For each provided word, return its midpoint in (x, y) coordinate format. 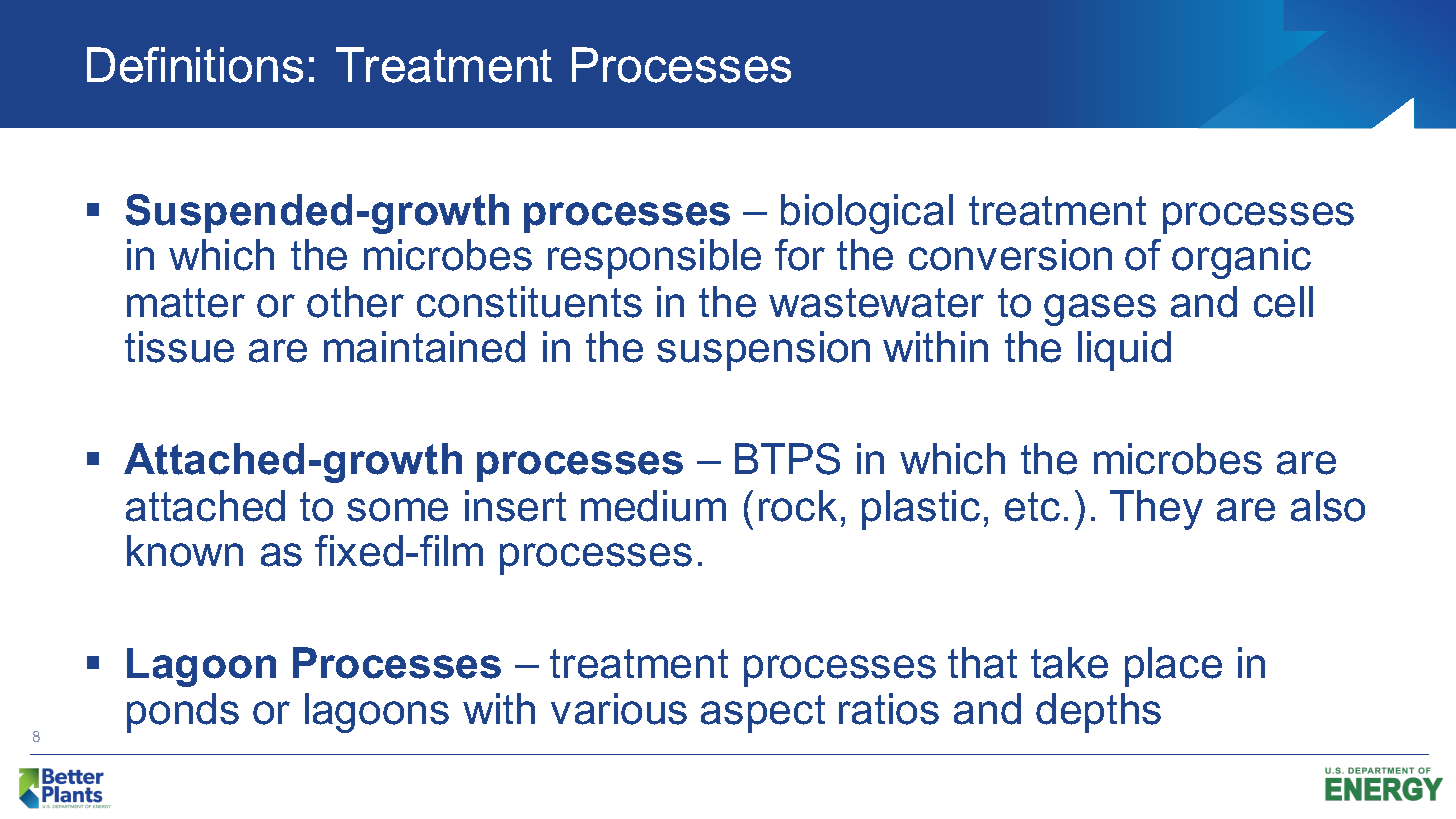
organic (1241, 259)
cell (1283, 302)
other (355, 302)
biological (867, 214)
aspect (763, 714)
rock (798, 506)
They (1156, 510)
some (397, 510)
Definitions (195, 65)
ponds (183, 713)
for (800, 255)
